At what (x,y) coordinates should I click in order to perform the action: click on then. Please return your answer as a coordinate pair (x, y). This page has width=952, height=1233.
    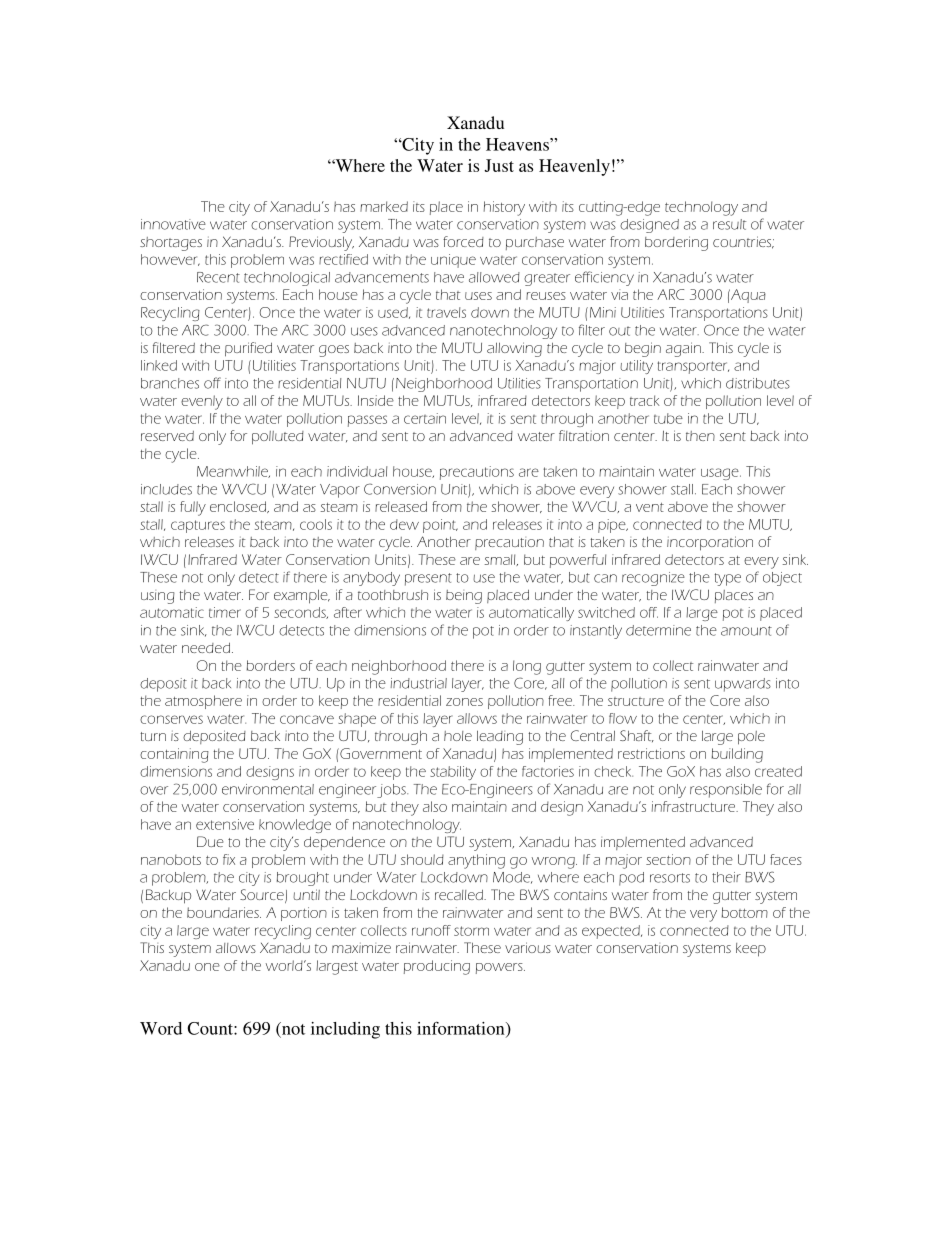
    Looking at the image, I should click on (700, 436).
